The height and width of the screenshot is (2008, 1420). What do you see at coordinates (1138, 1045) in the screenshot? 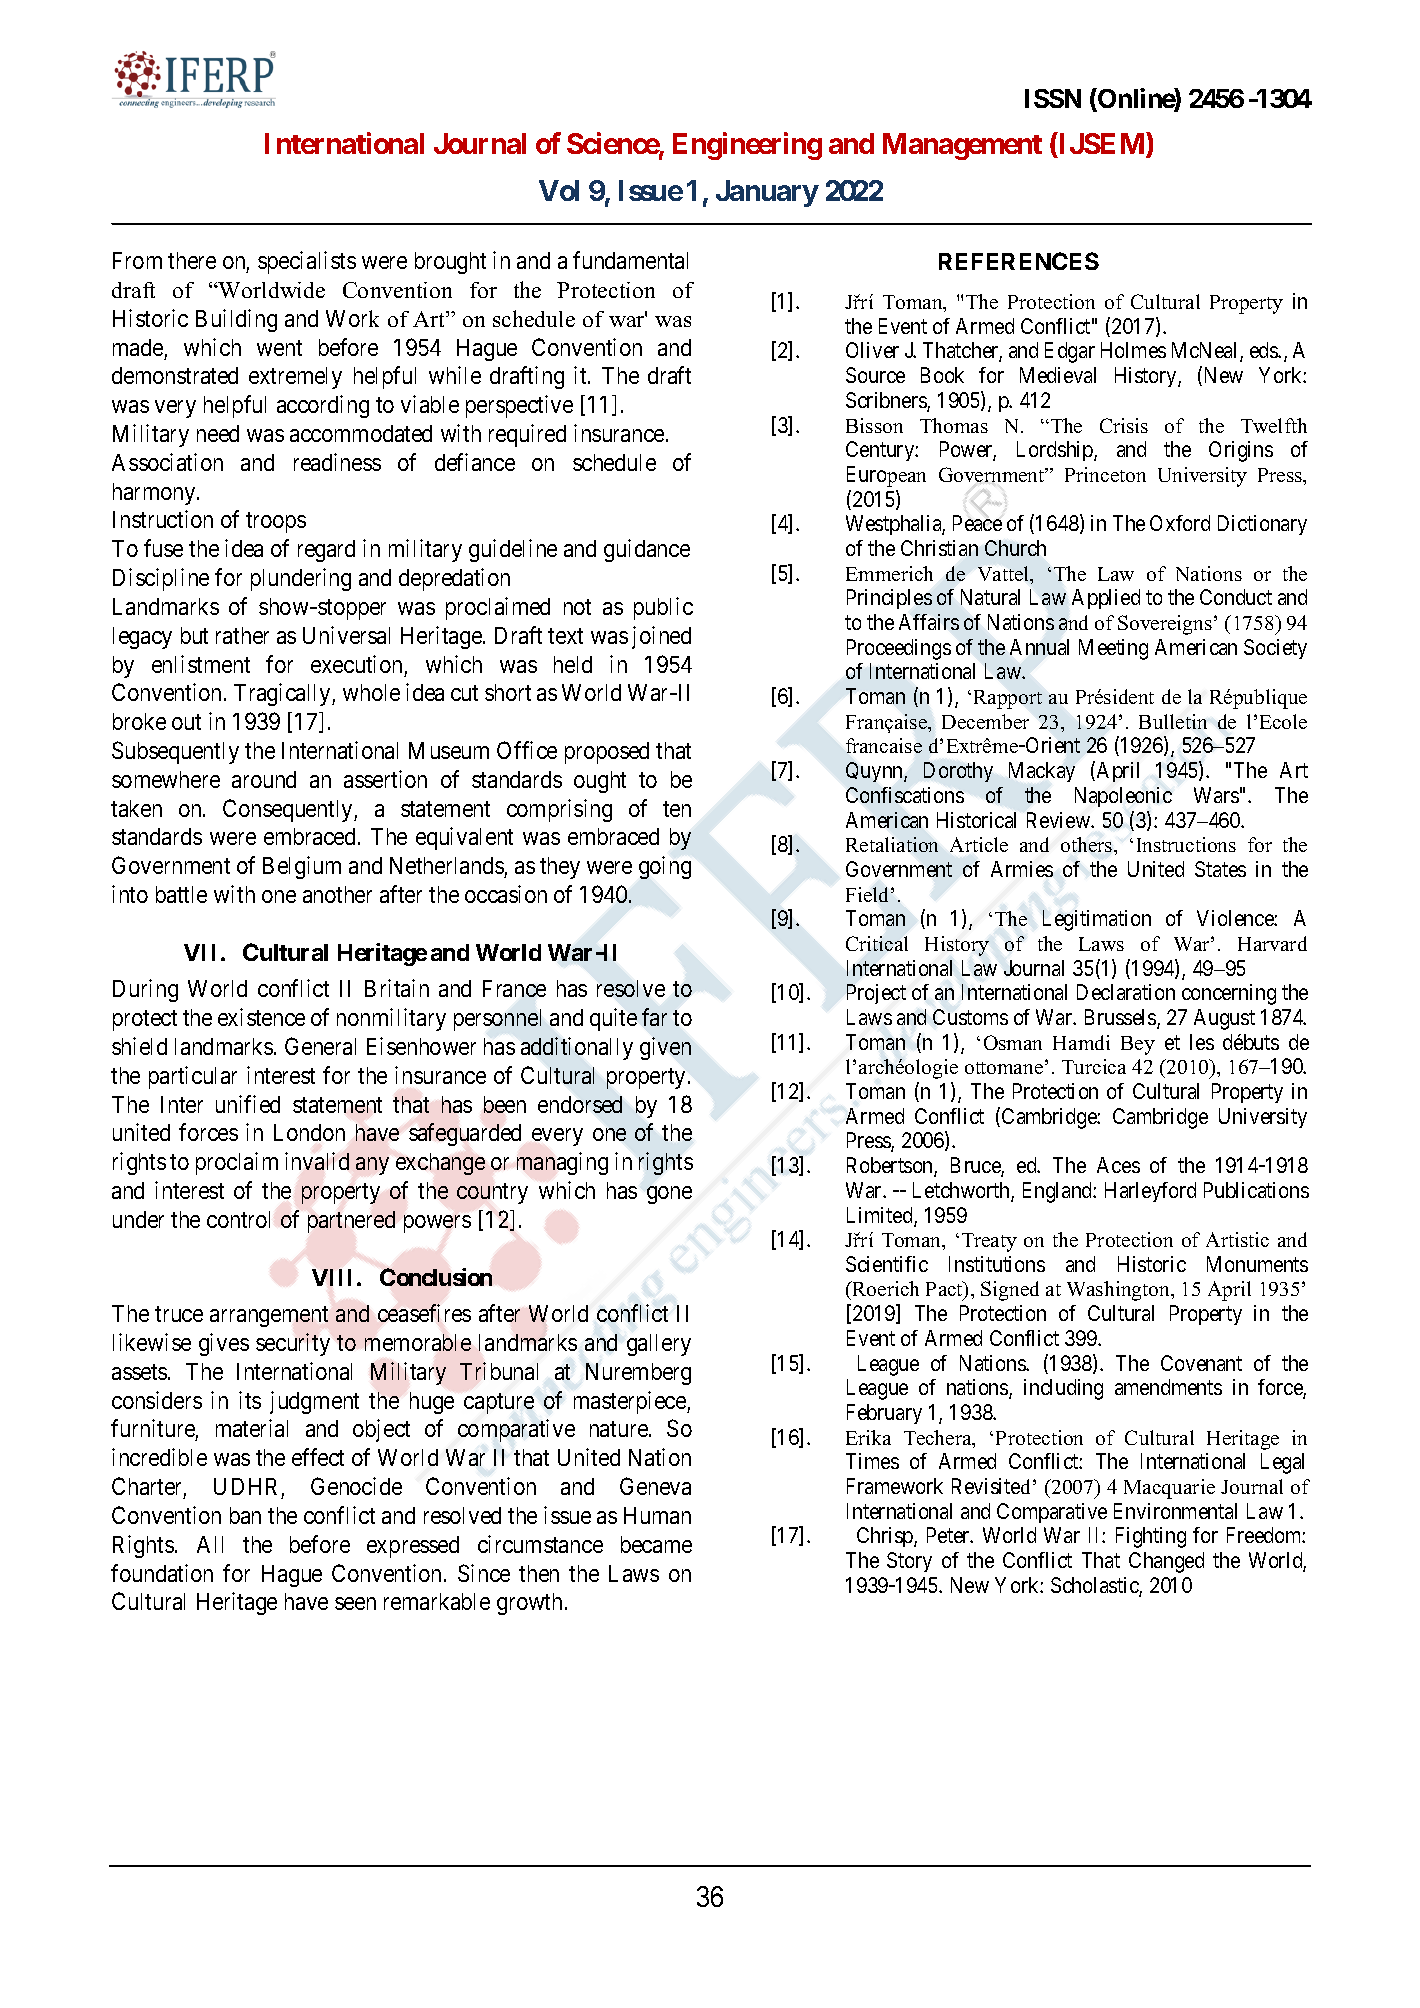
I see `Bey` at bounding box center [1138, 1045].
